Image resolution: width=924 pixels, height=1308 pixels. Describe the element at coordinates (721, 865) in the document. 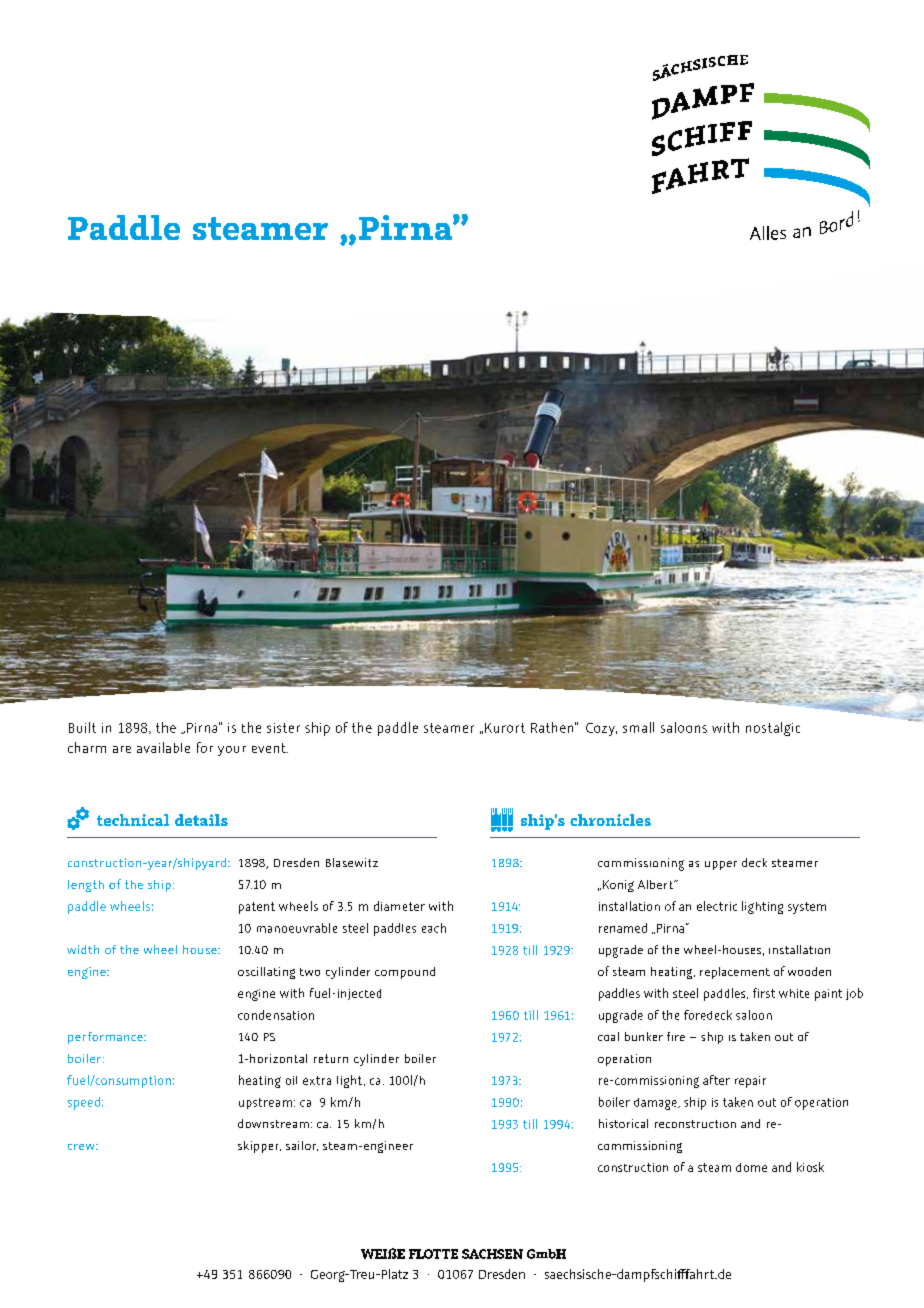

I see `upper` at that location.
